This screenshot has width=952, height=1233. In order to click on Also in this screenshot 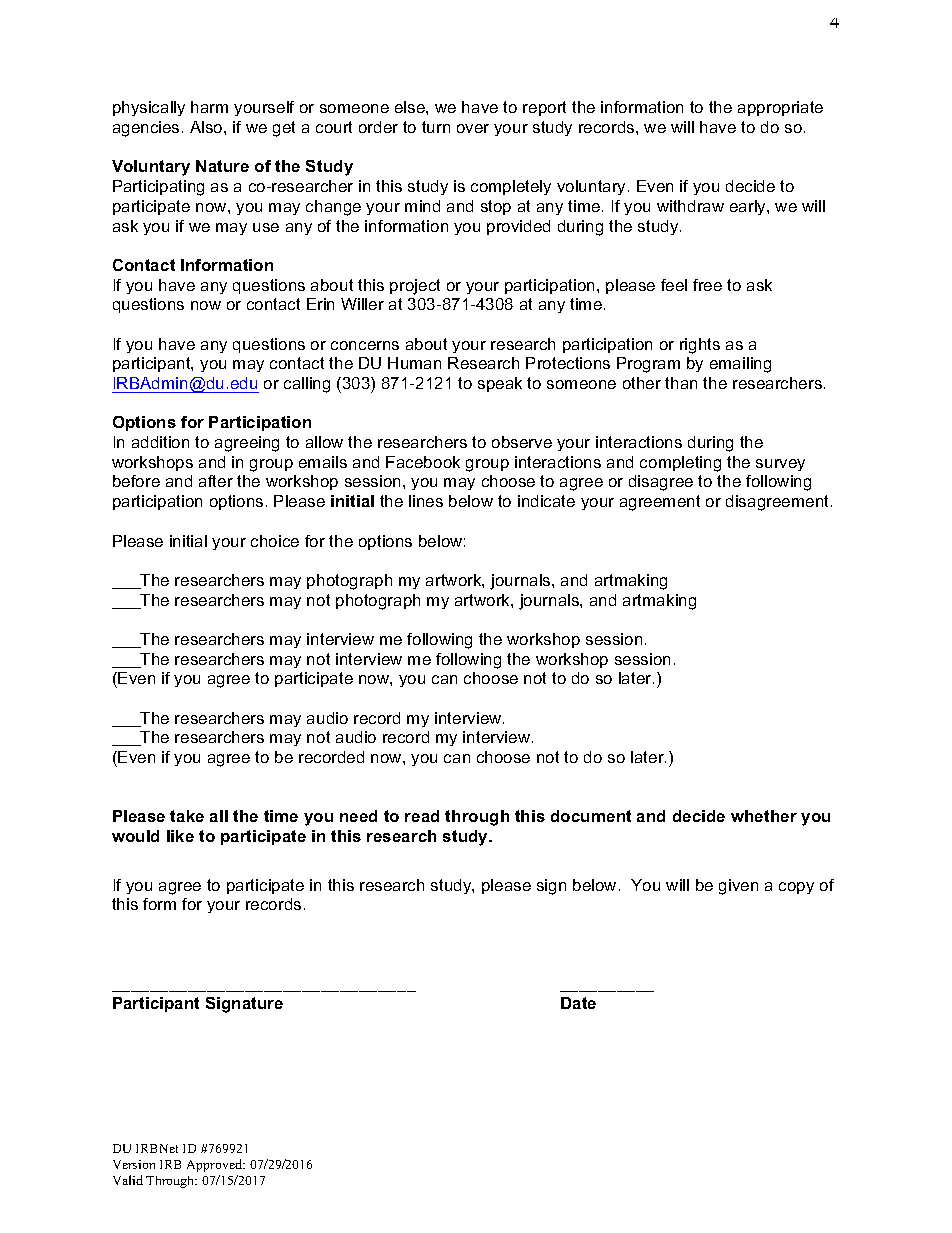, I will do `click(207, 127)`.
